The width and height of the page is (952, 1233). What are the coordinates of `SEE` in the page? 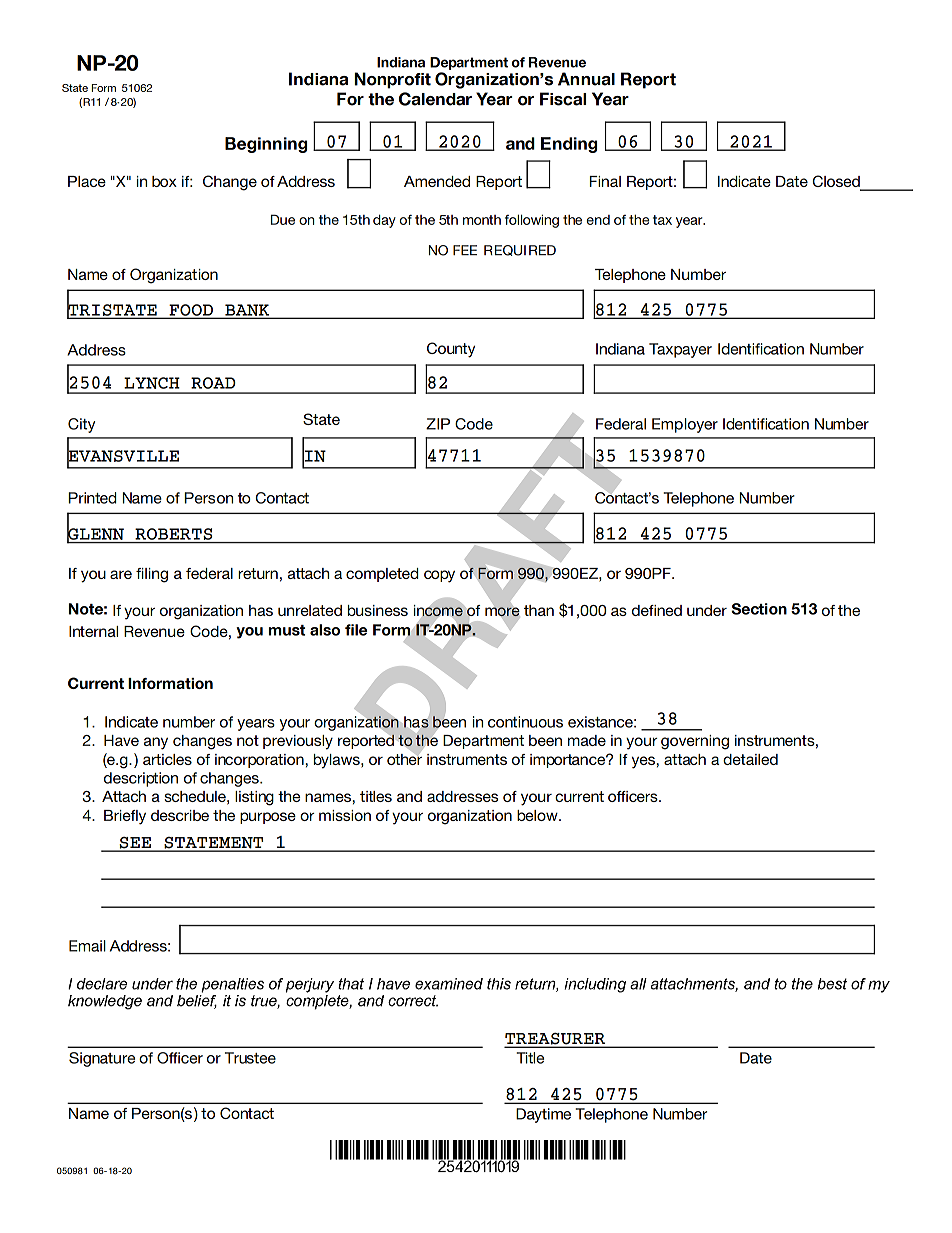 It's located at (135, 844).
